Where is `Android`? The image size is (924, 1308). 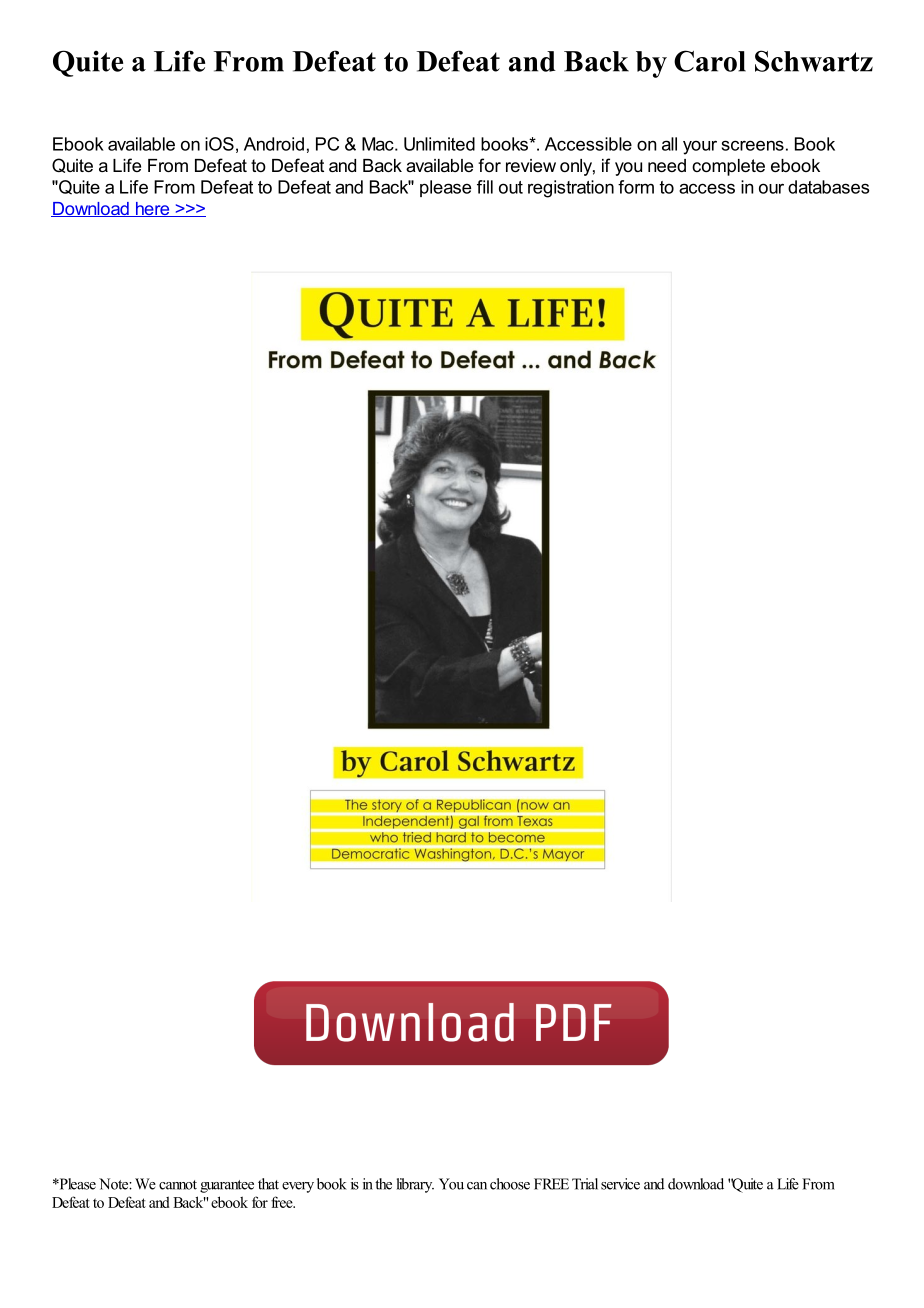
Android is located at coordinates (274, 144).
